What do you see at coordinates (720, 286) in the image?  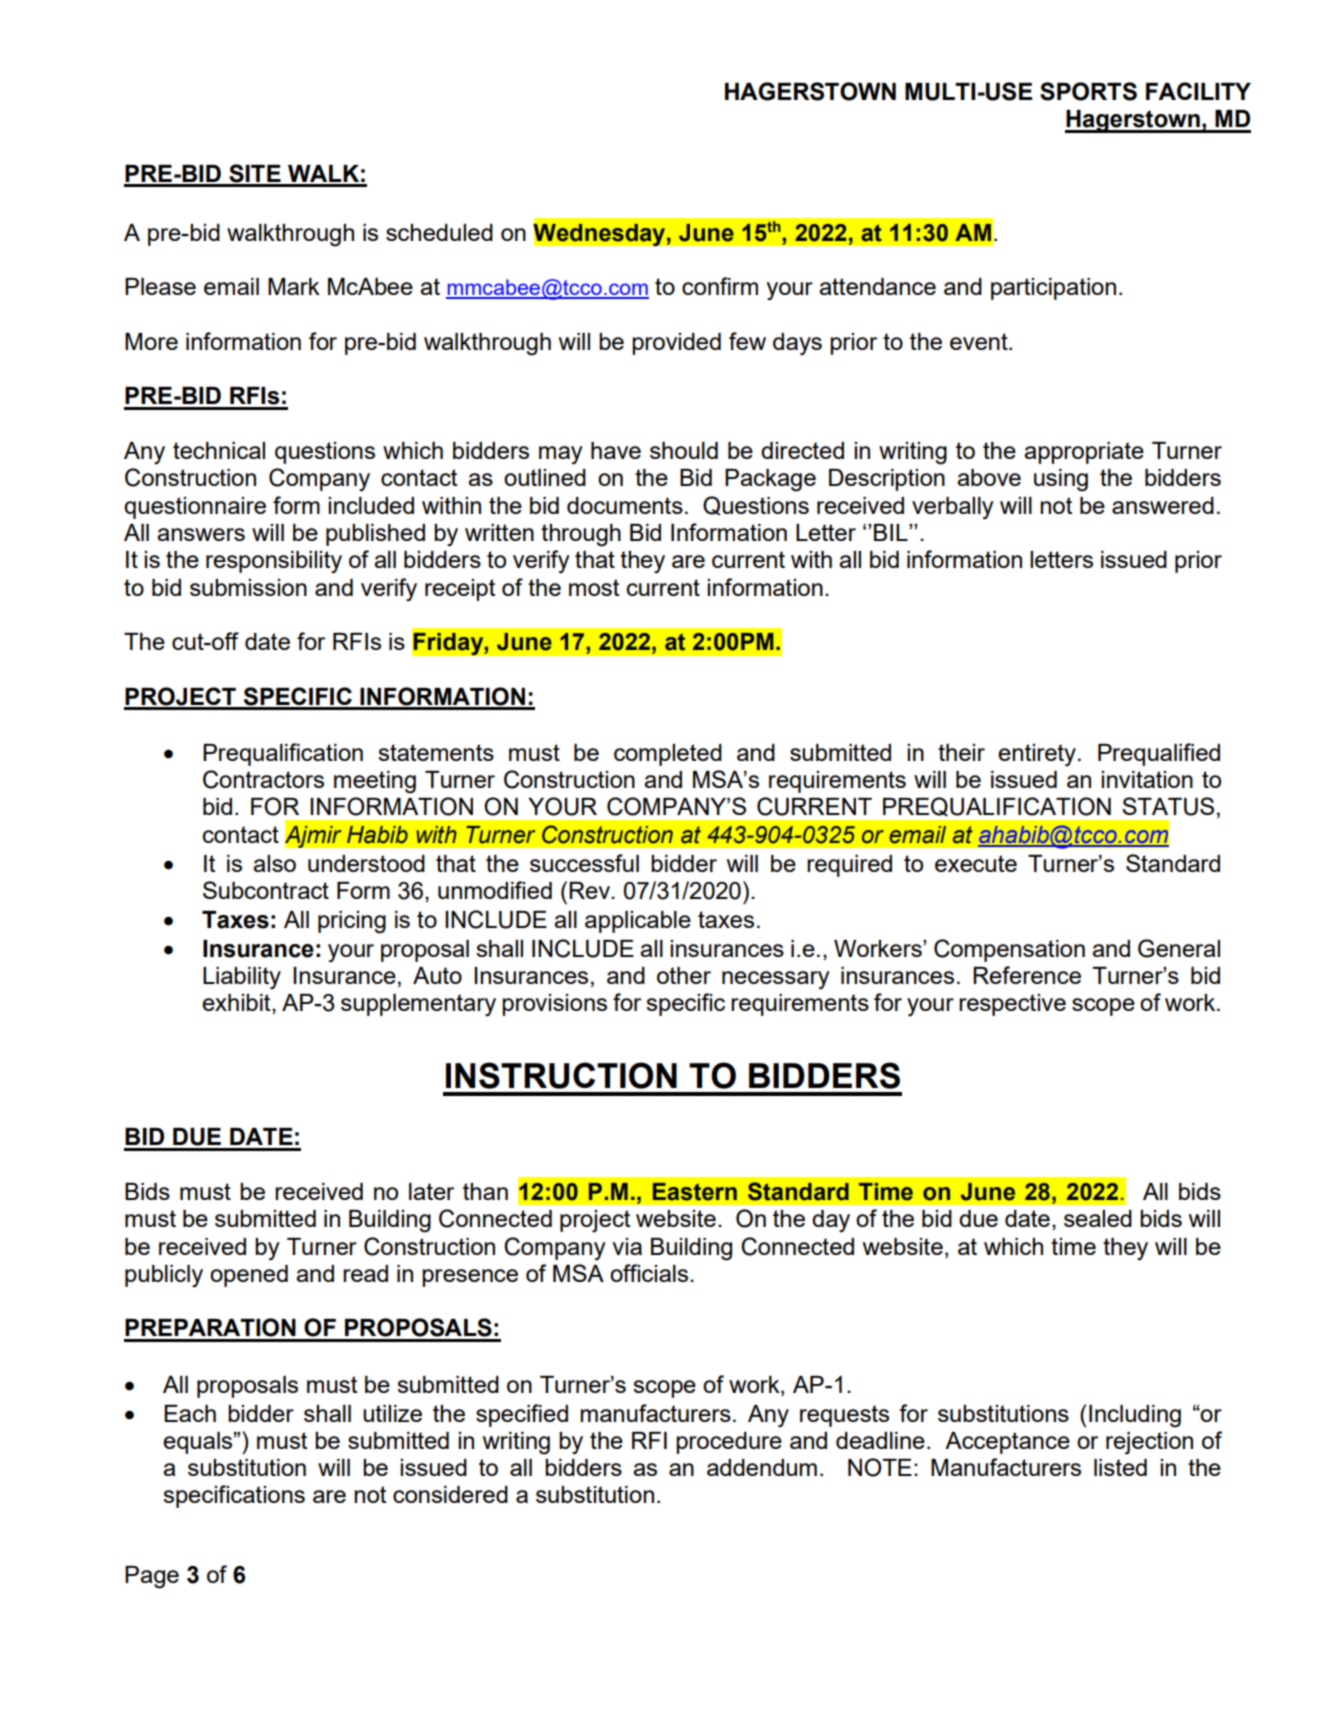 I see `confirm` at bounding box center [720, 286].
